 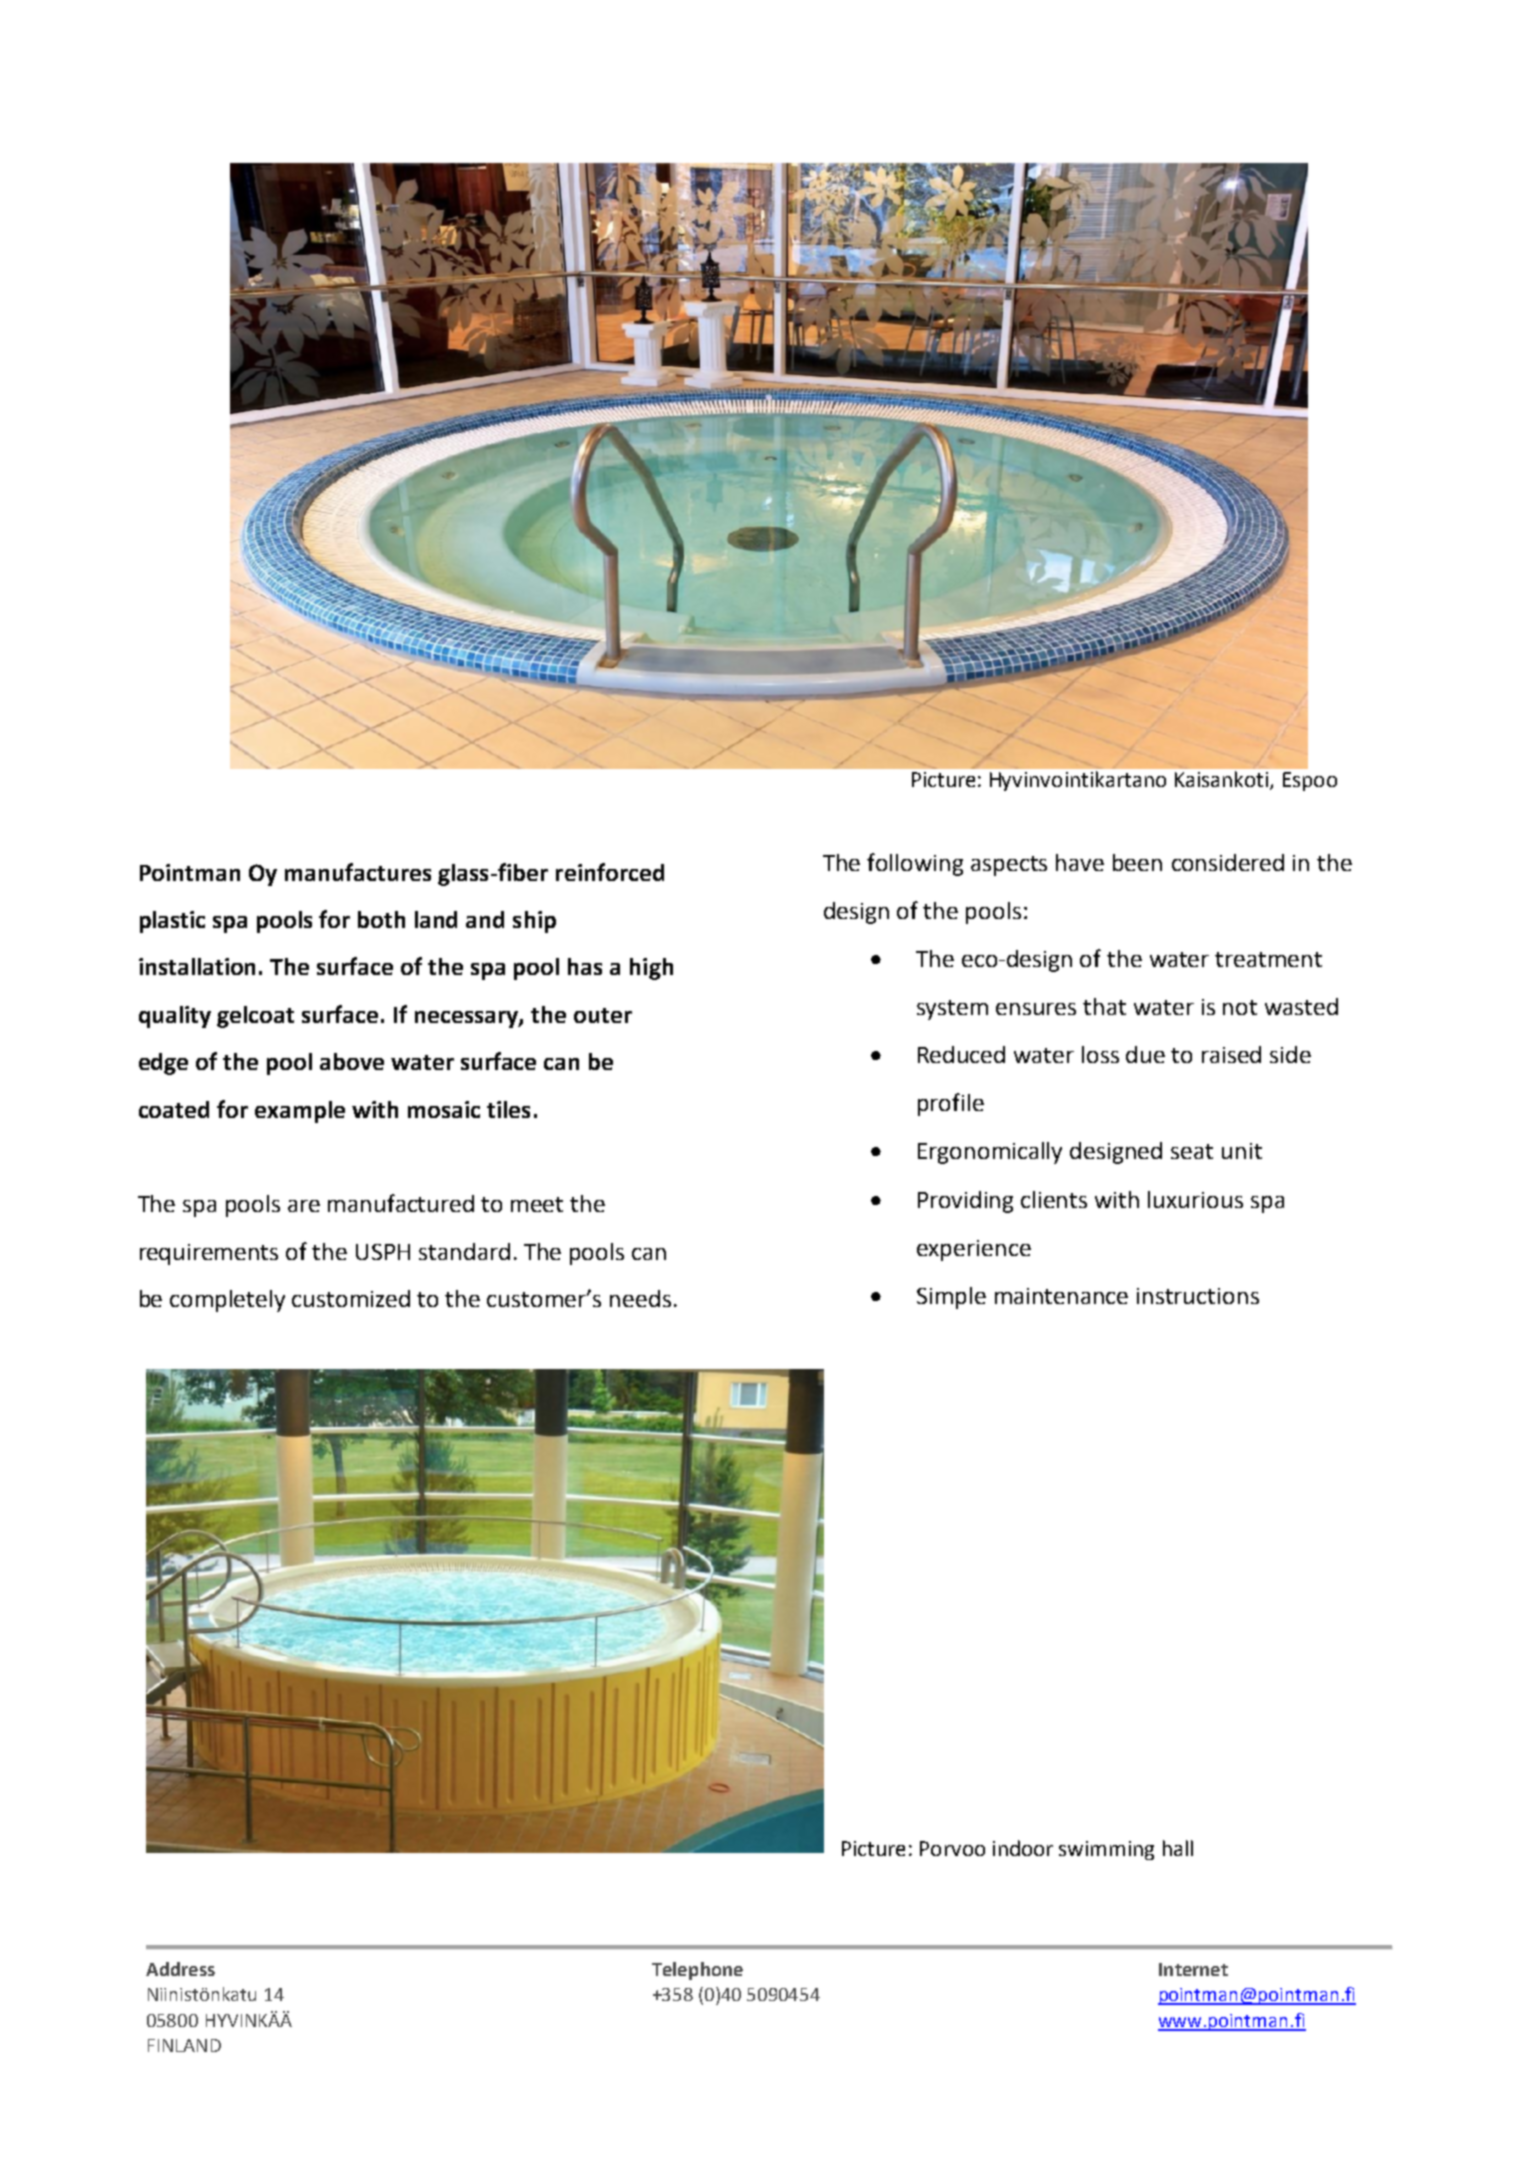 I want to click on reinforced, so click(x=610, y=872).
